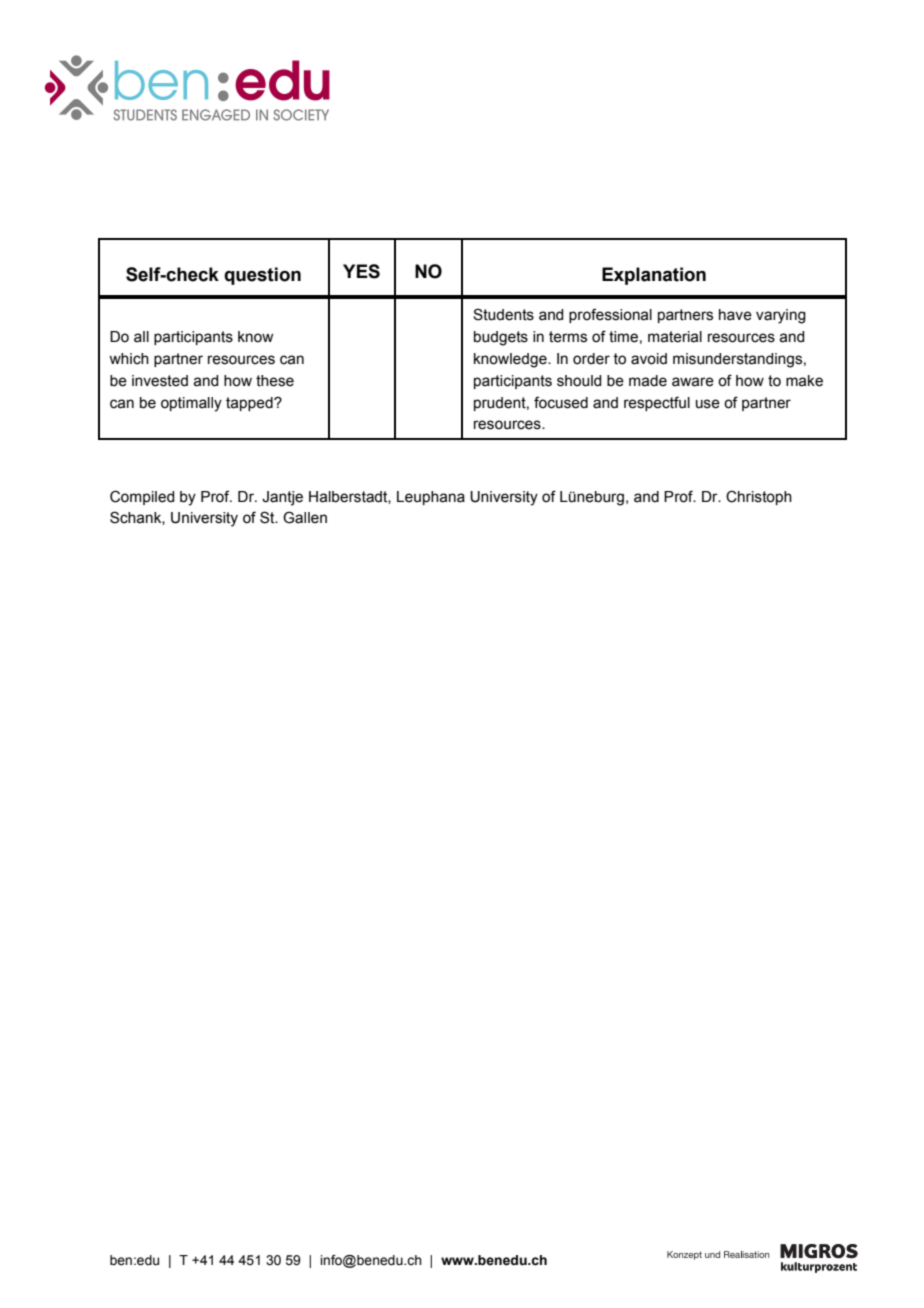 The width and height of the page is (924, 1308). Describe the element at coordinates (262, 276) in the page. I see `question` at that location.
